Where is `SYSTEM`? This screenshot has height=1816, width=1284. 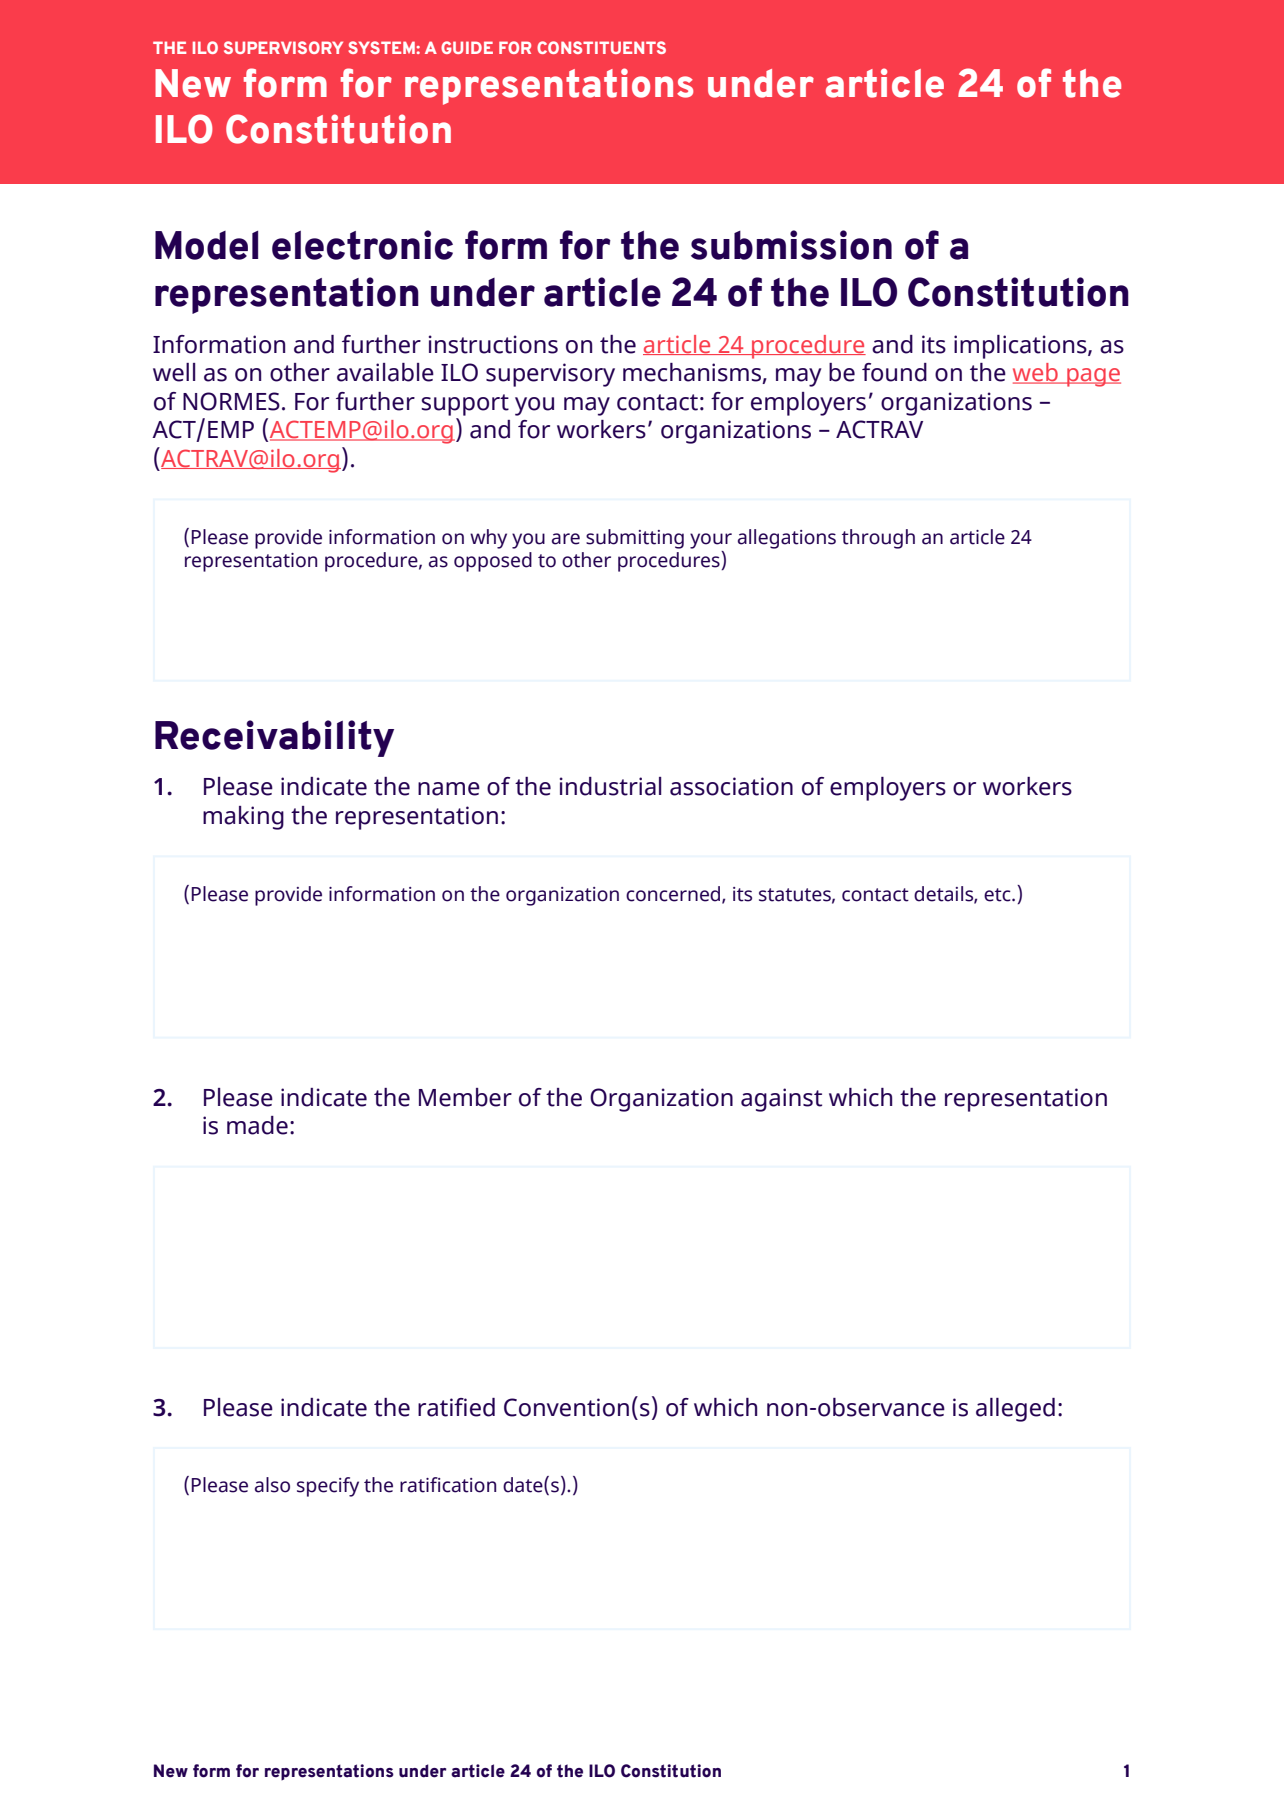
SYSTEM is located at coordinates (381, 47).
